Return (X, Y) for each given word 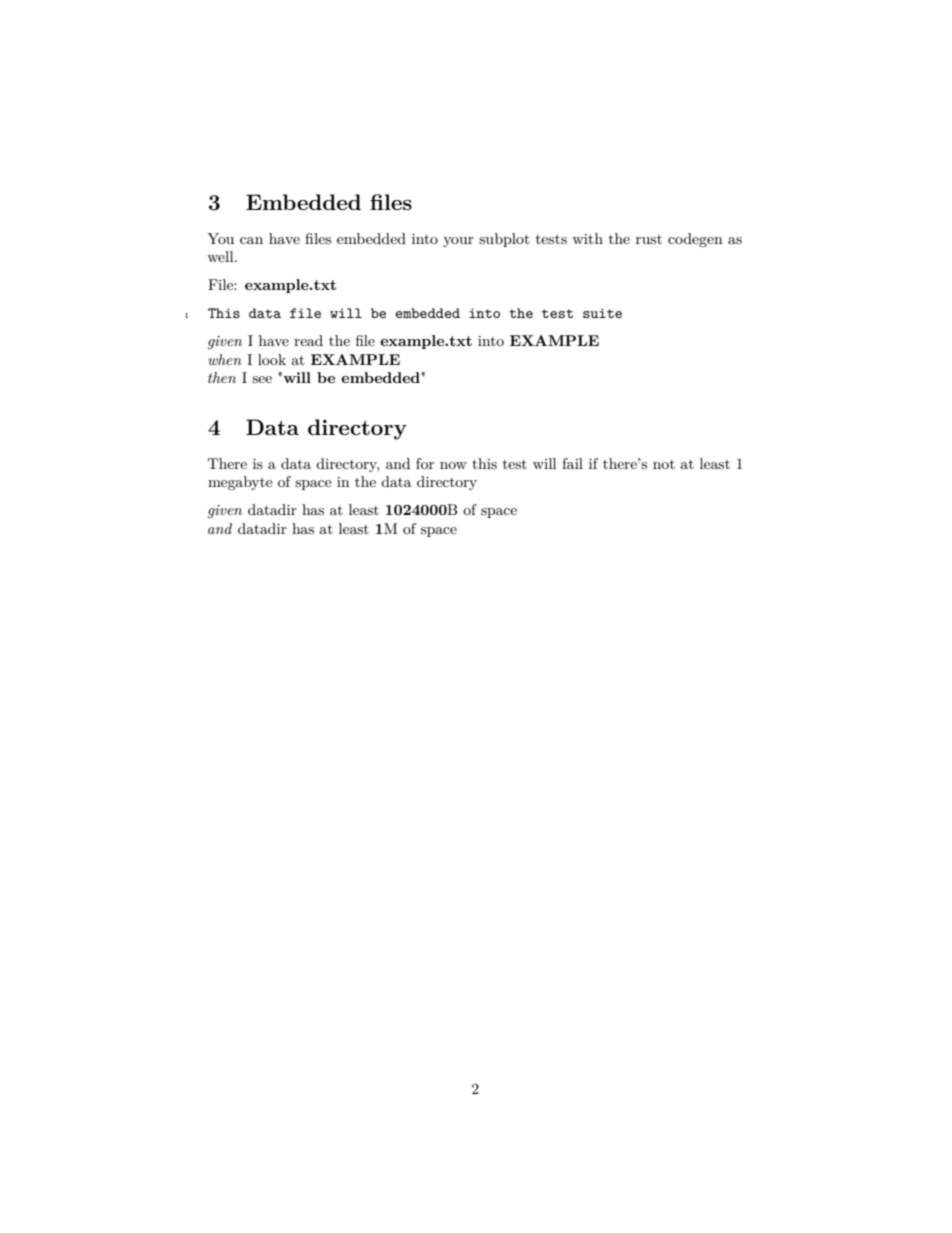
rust (649, 239)
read (308, 340)
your (458, 242)
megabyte (240, 483)
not (664, 464)
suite (602, 313)
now (453, 465)
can (251, 240)
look (272, 359)
